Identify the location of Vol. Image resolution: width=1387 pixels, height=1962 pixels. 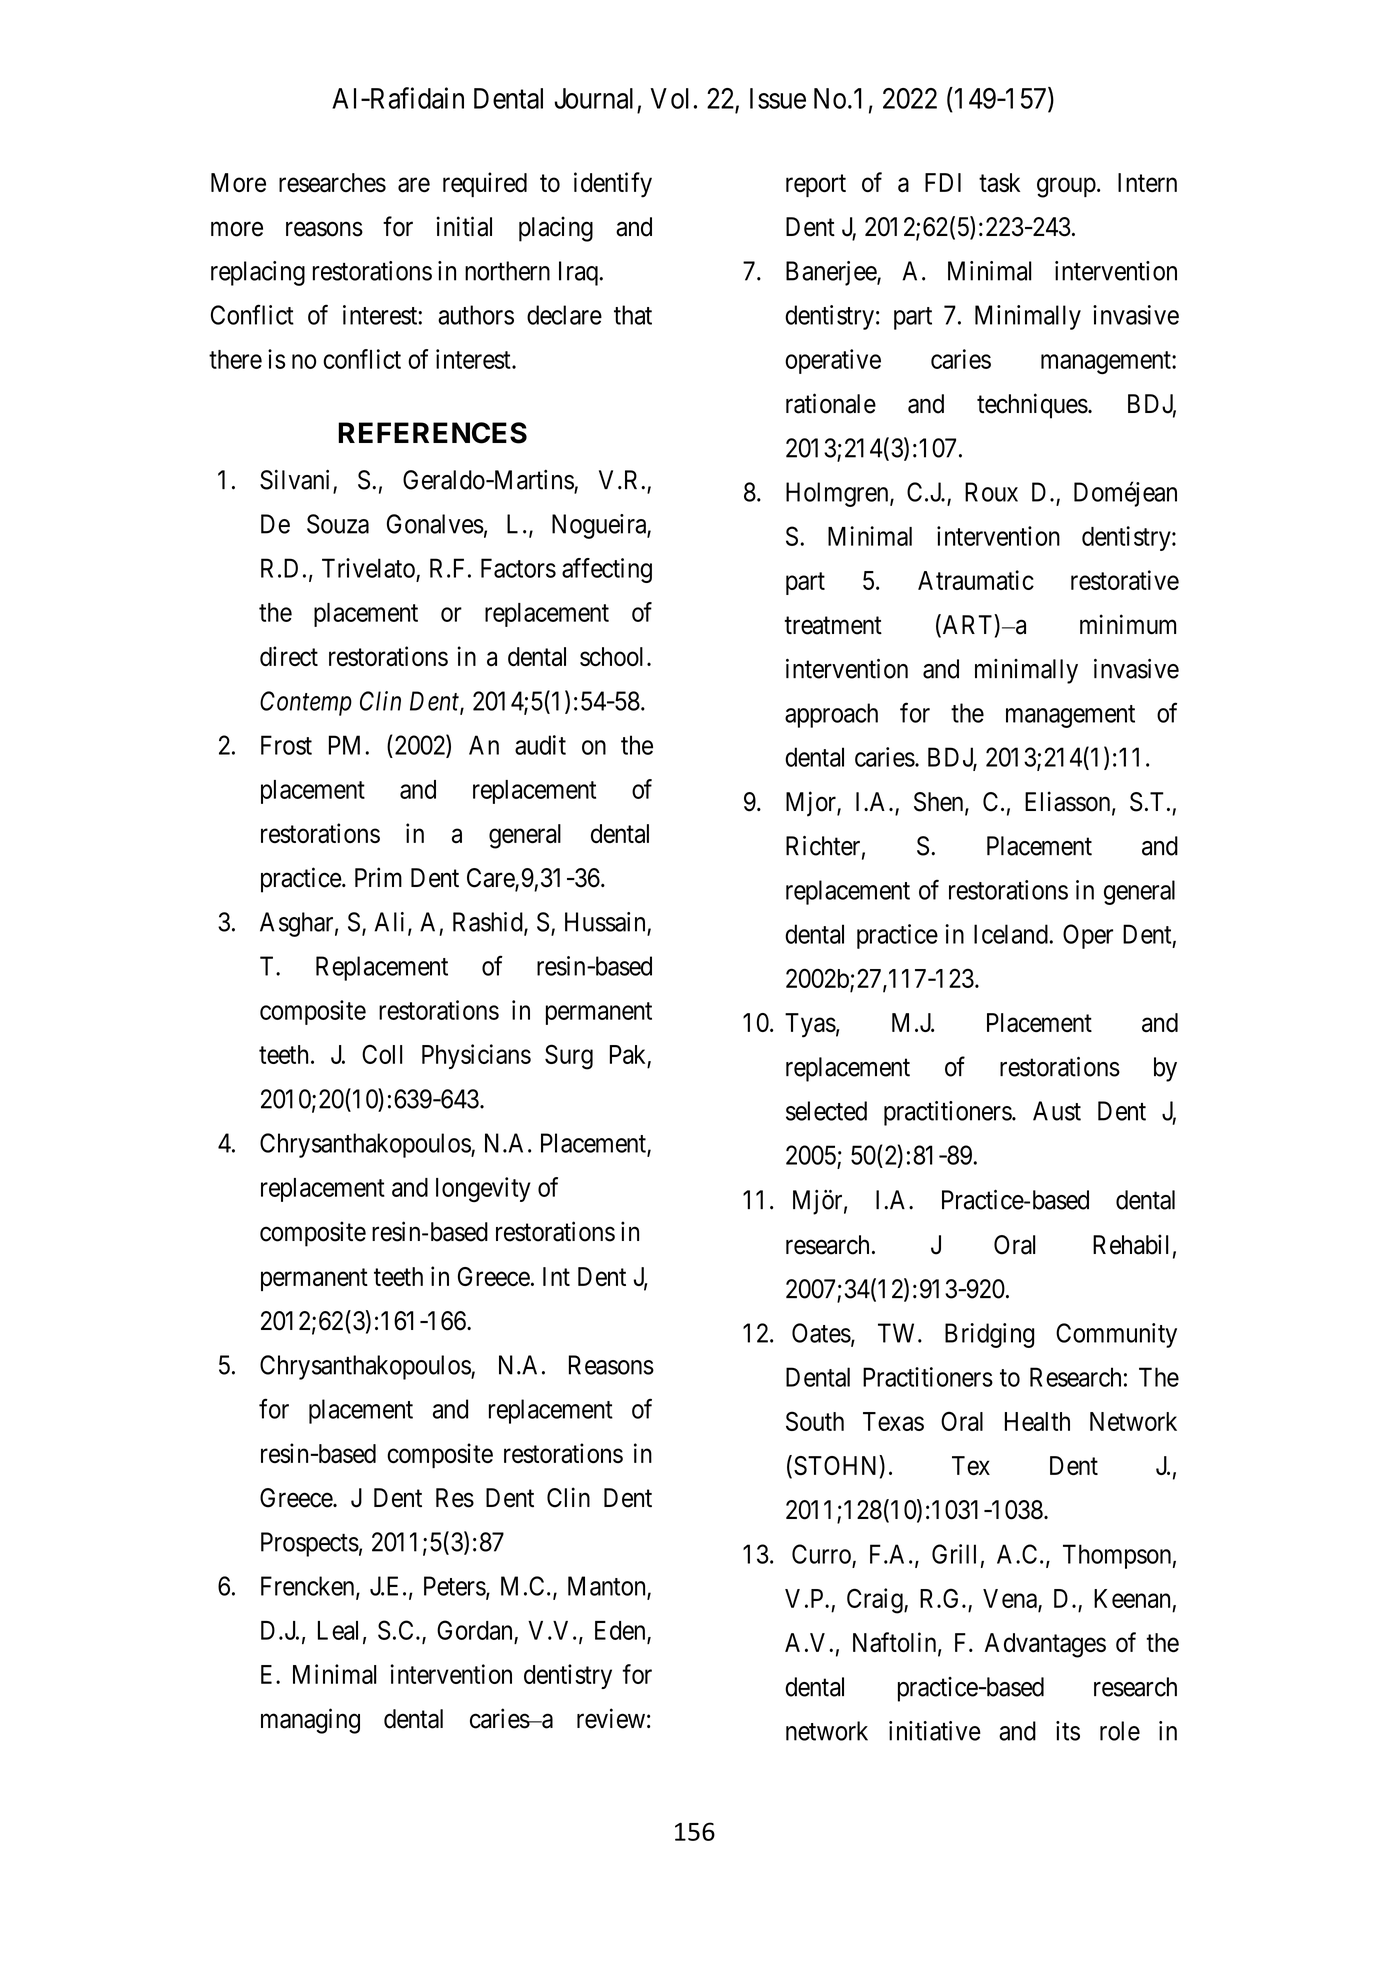
(669, 98).
